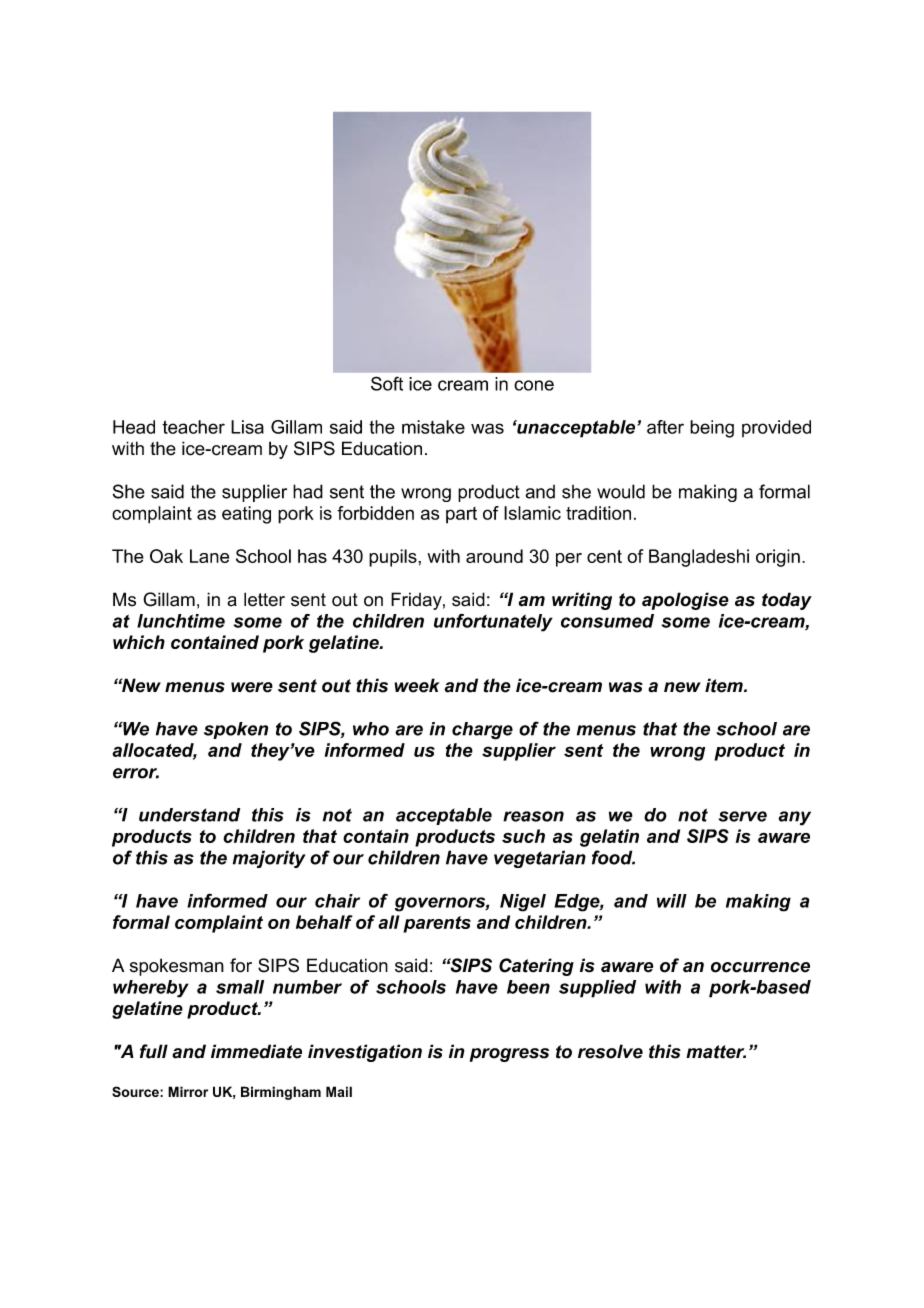  I want to click on being, so click(712, 429).
